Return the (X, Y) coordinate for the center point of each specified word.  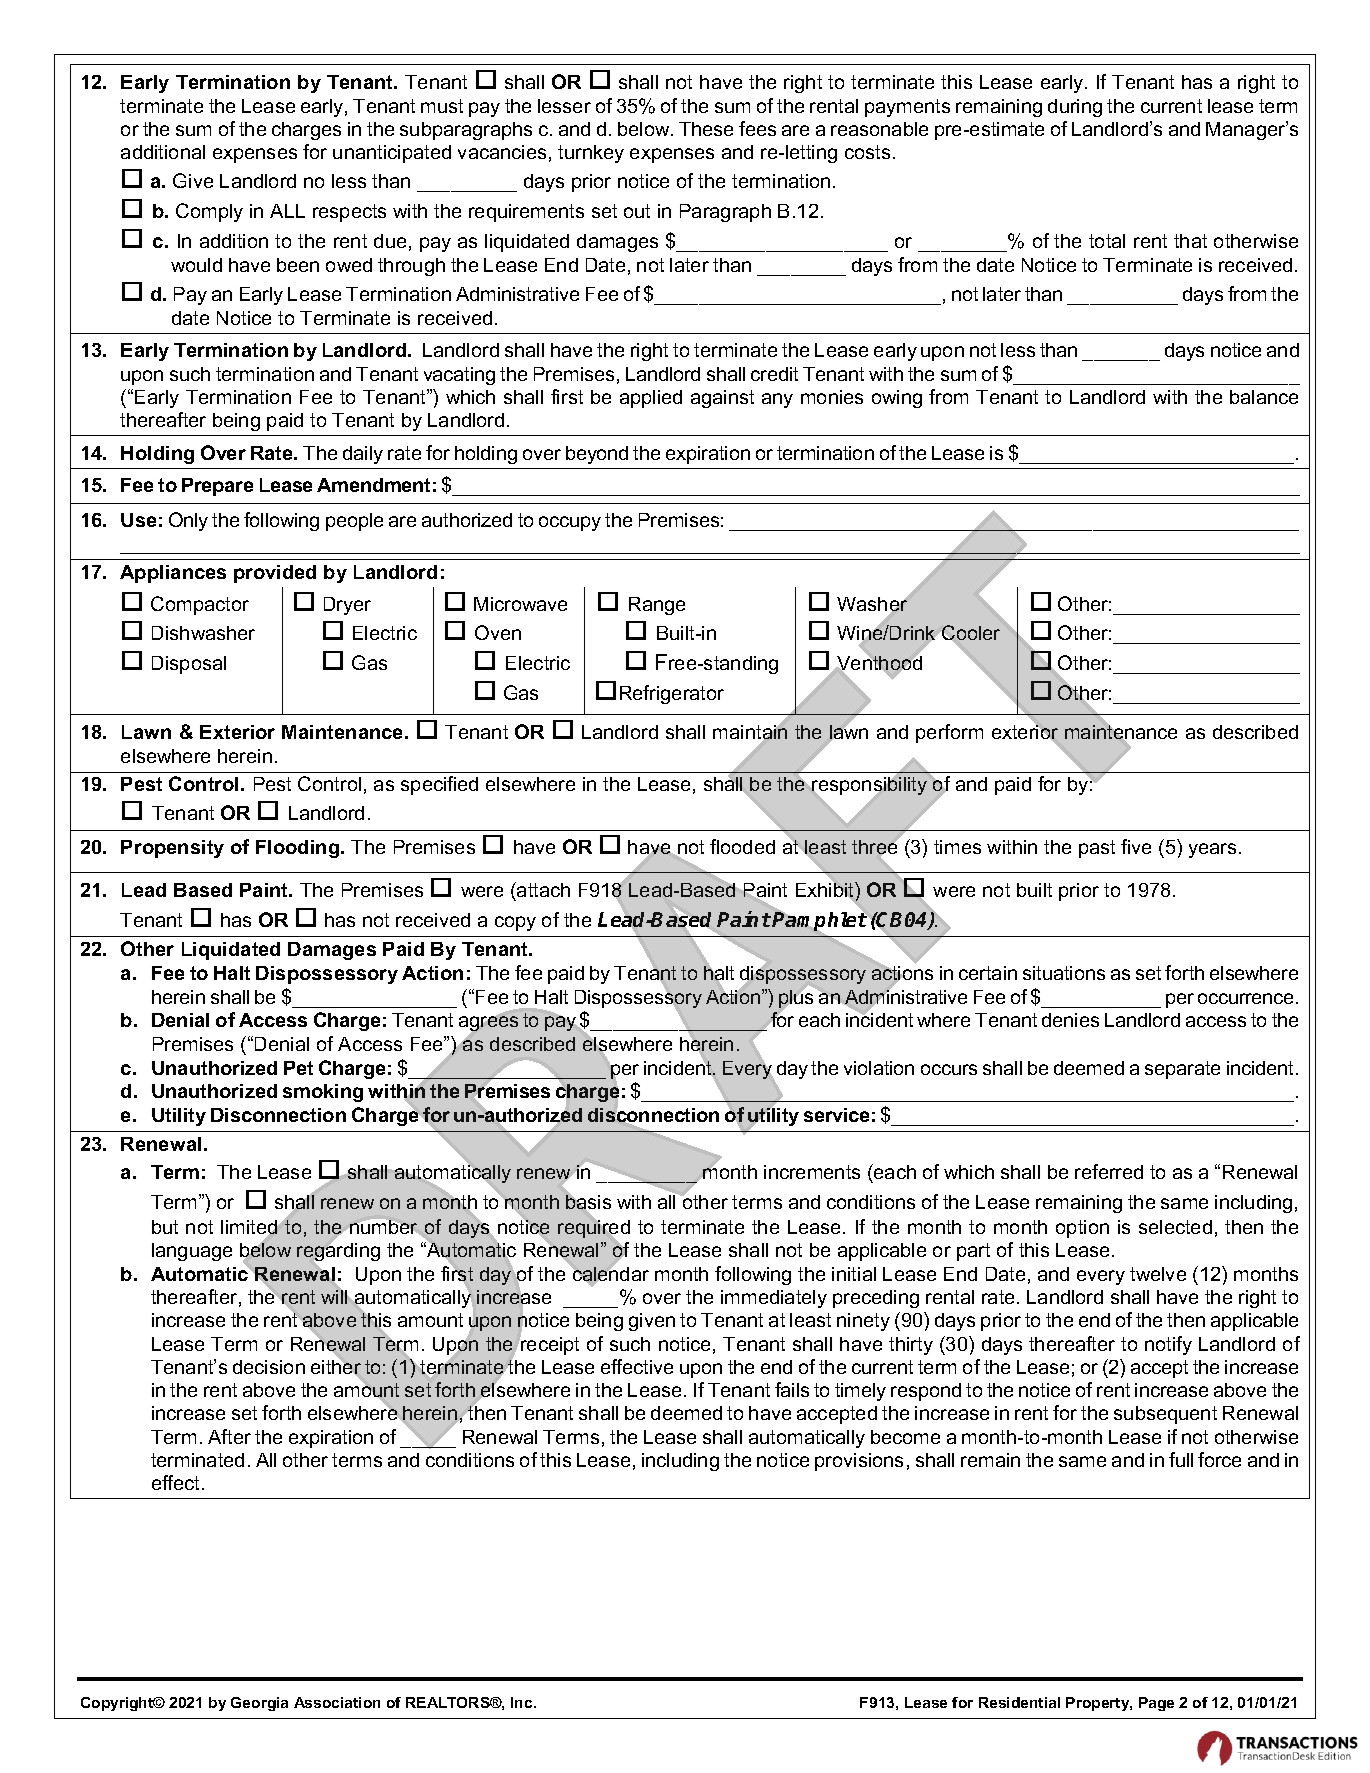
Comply (209, 212)
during (1075, 108)
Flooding (299, 849)
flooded (742, 846)
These (706, 129)
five (1136, 846)
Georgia (259, 1704)
